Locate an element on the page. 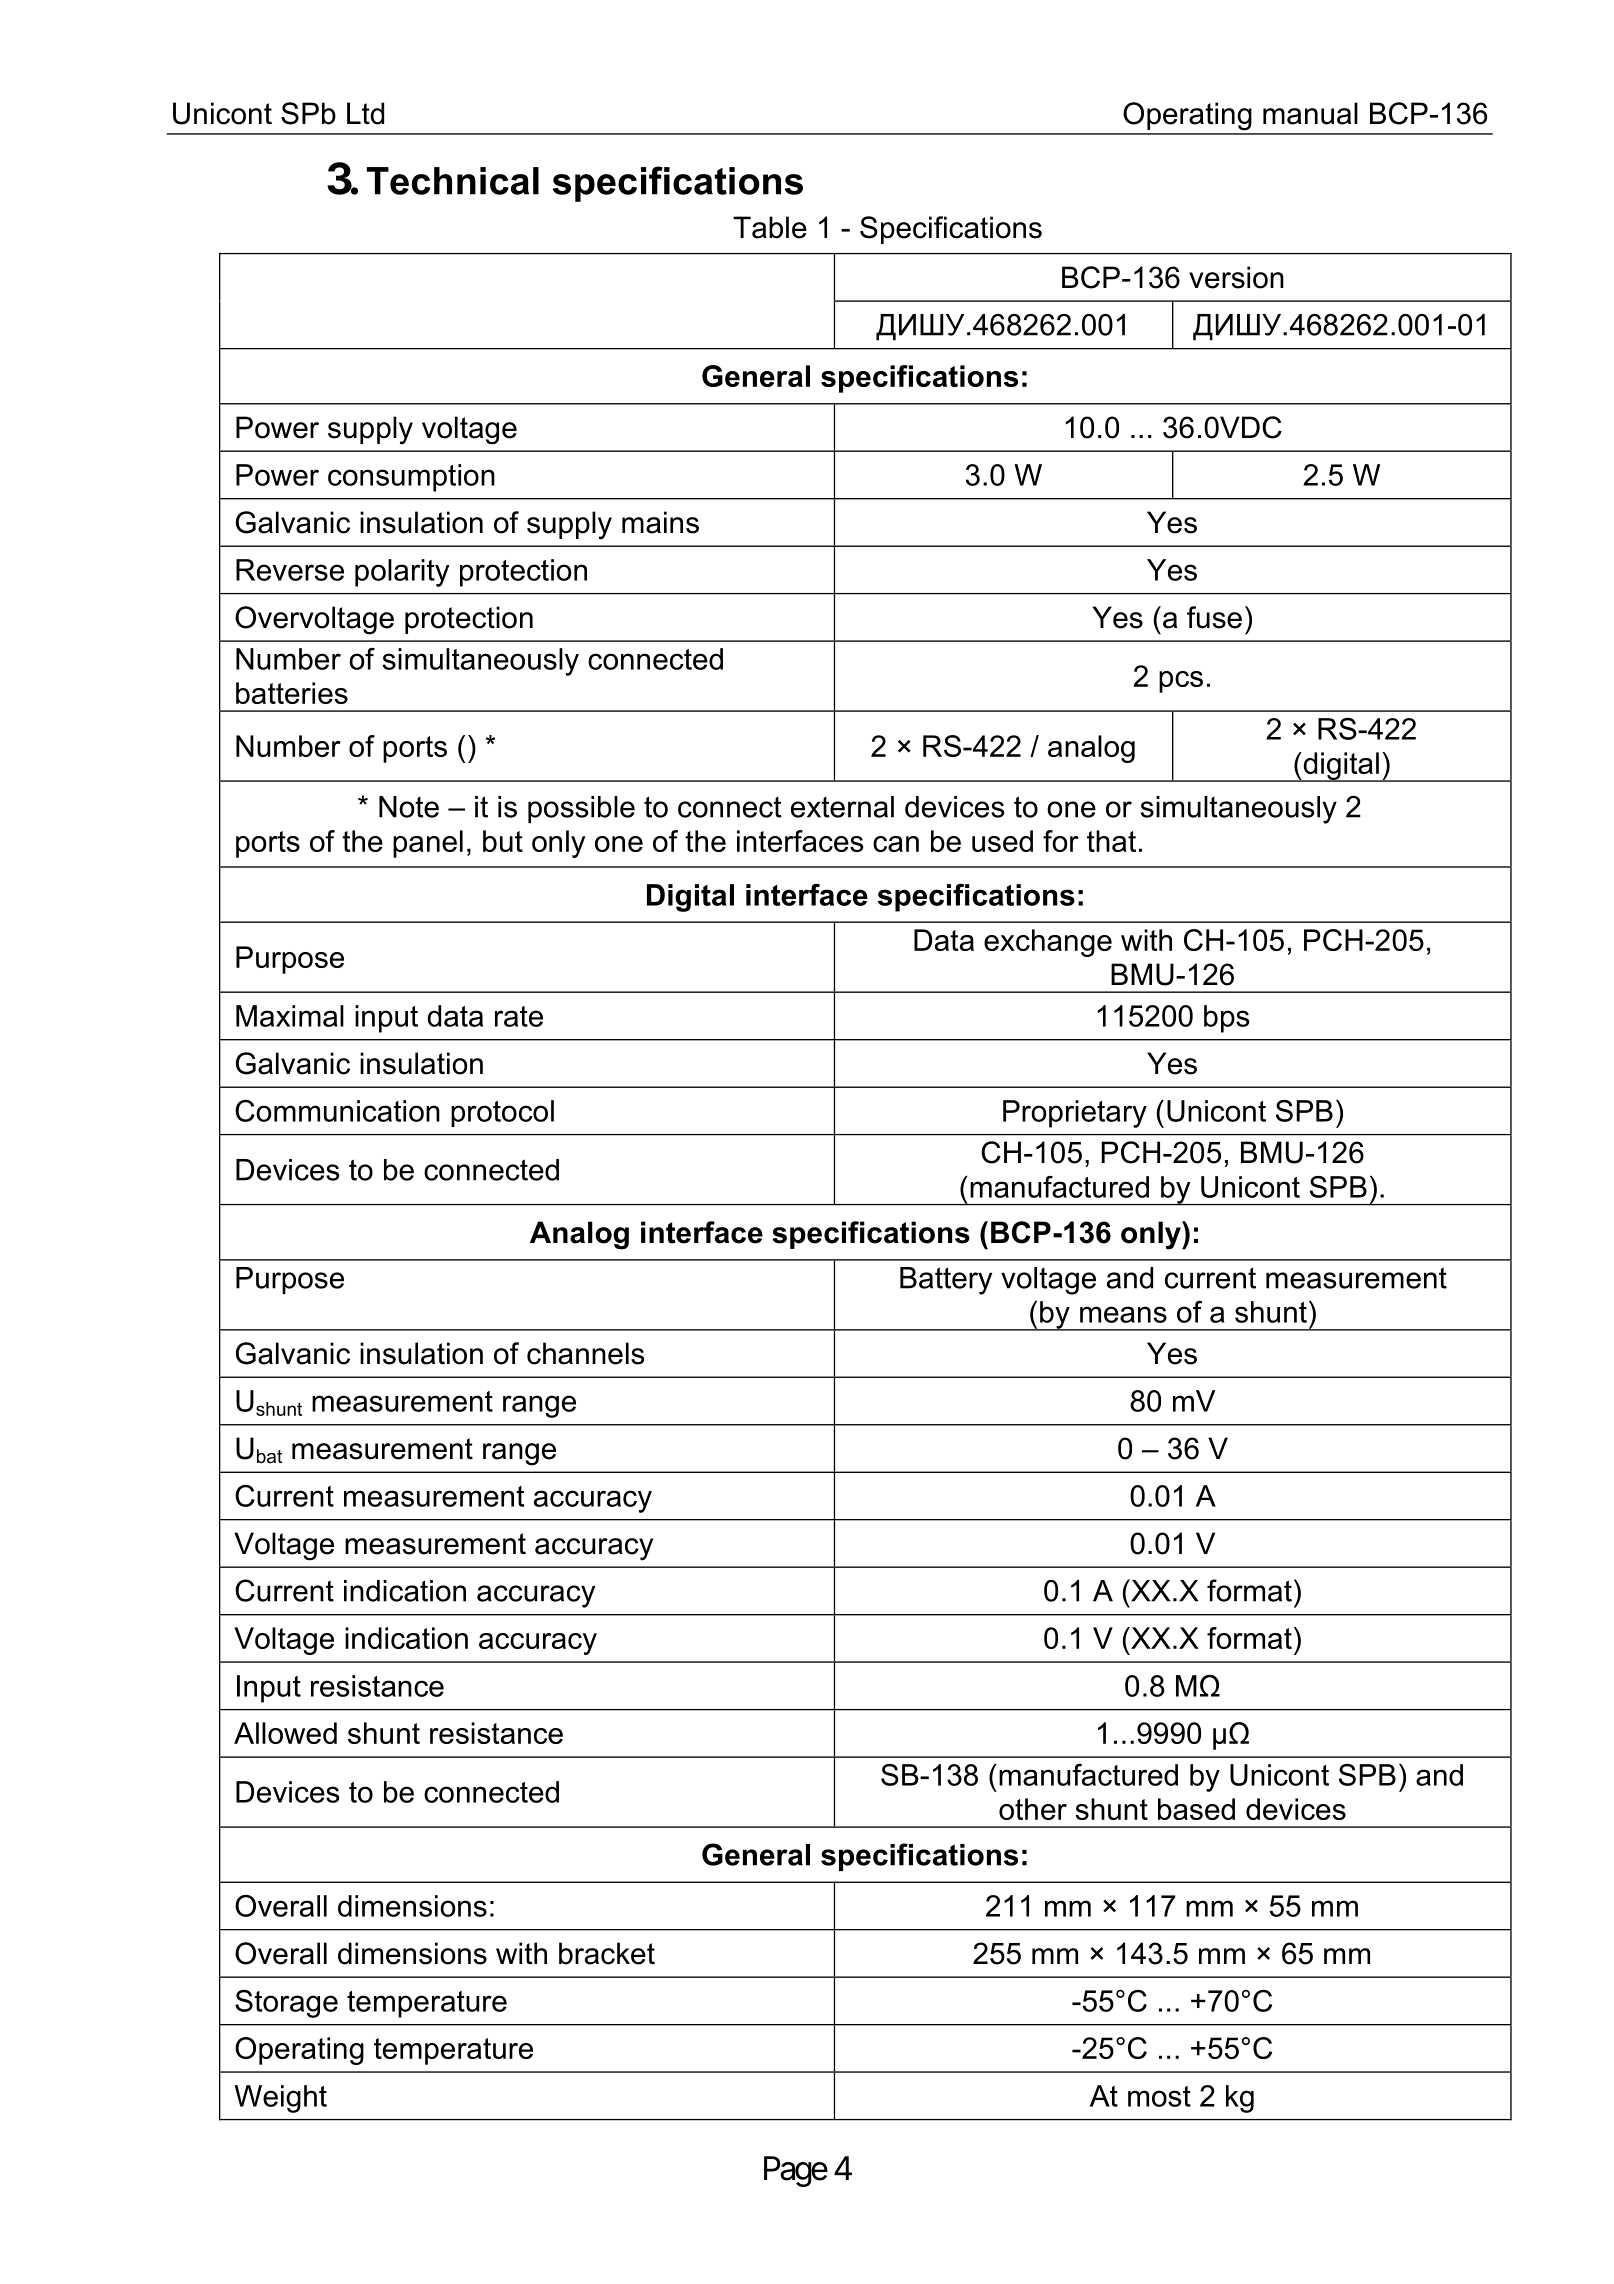 The height and width of the document is (2284, 1614). external is located at coordinates (842, 807).
